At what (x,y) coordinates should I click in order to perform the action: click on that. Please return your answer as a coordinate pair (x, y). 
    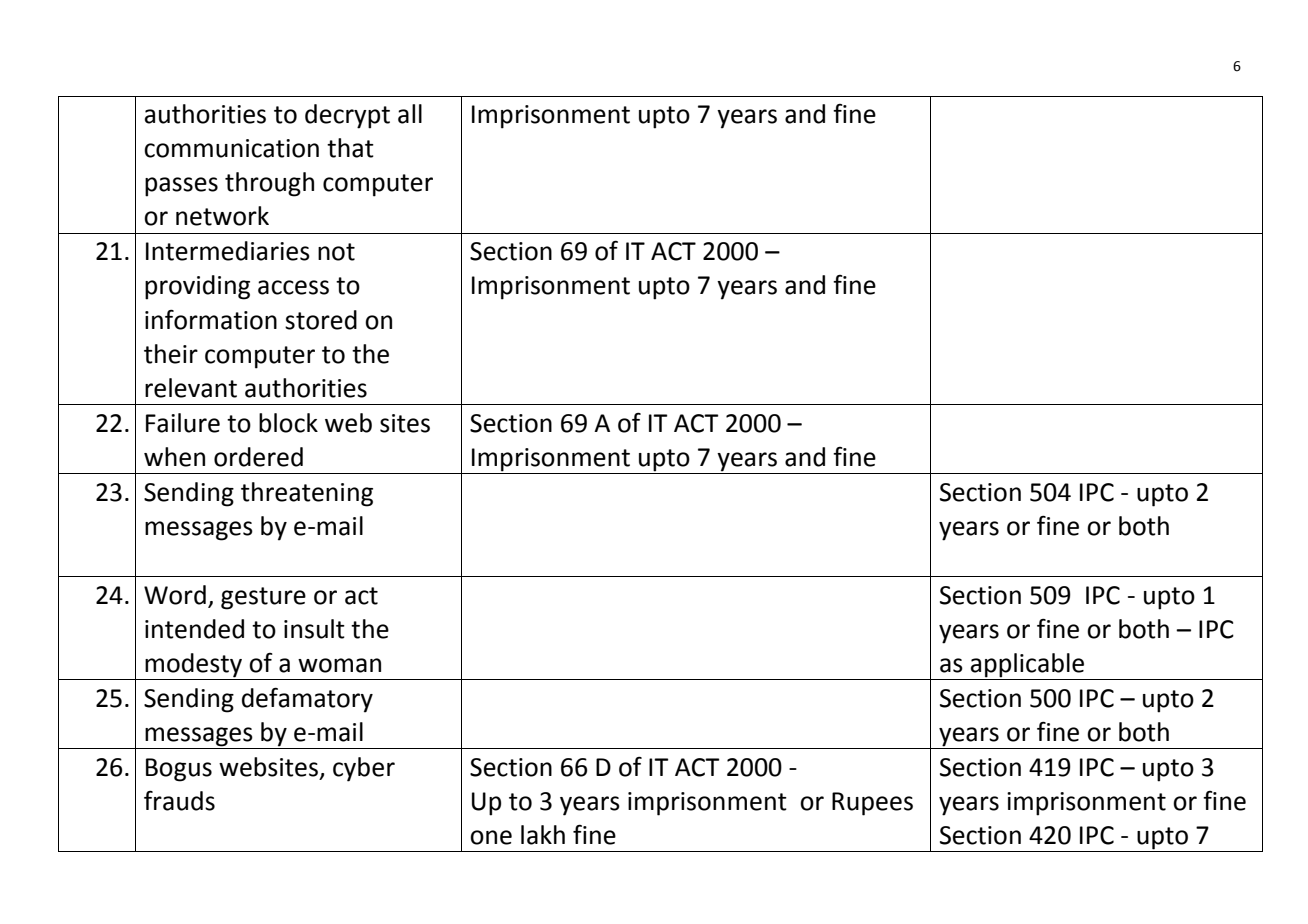
    Looking at the image, I should click on (350, 148).
